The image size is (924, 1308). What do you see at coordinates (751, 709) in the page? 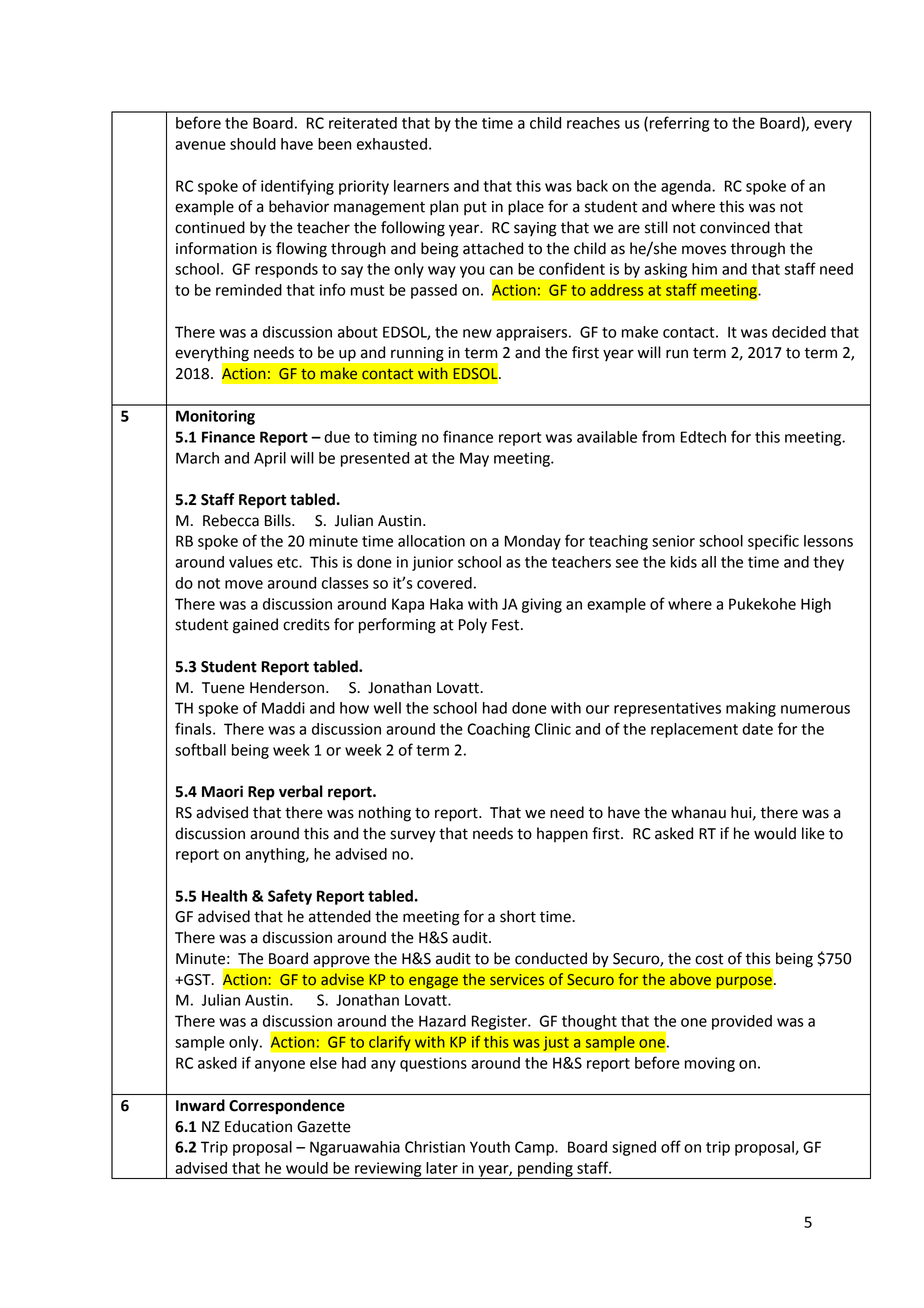
I see `making` at bounding box center [751, 709].
